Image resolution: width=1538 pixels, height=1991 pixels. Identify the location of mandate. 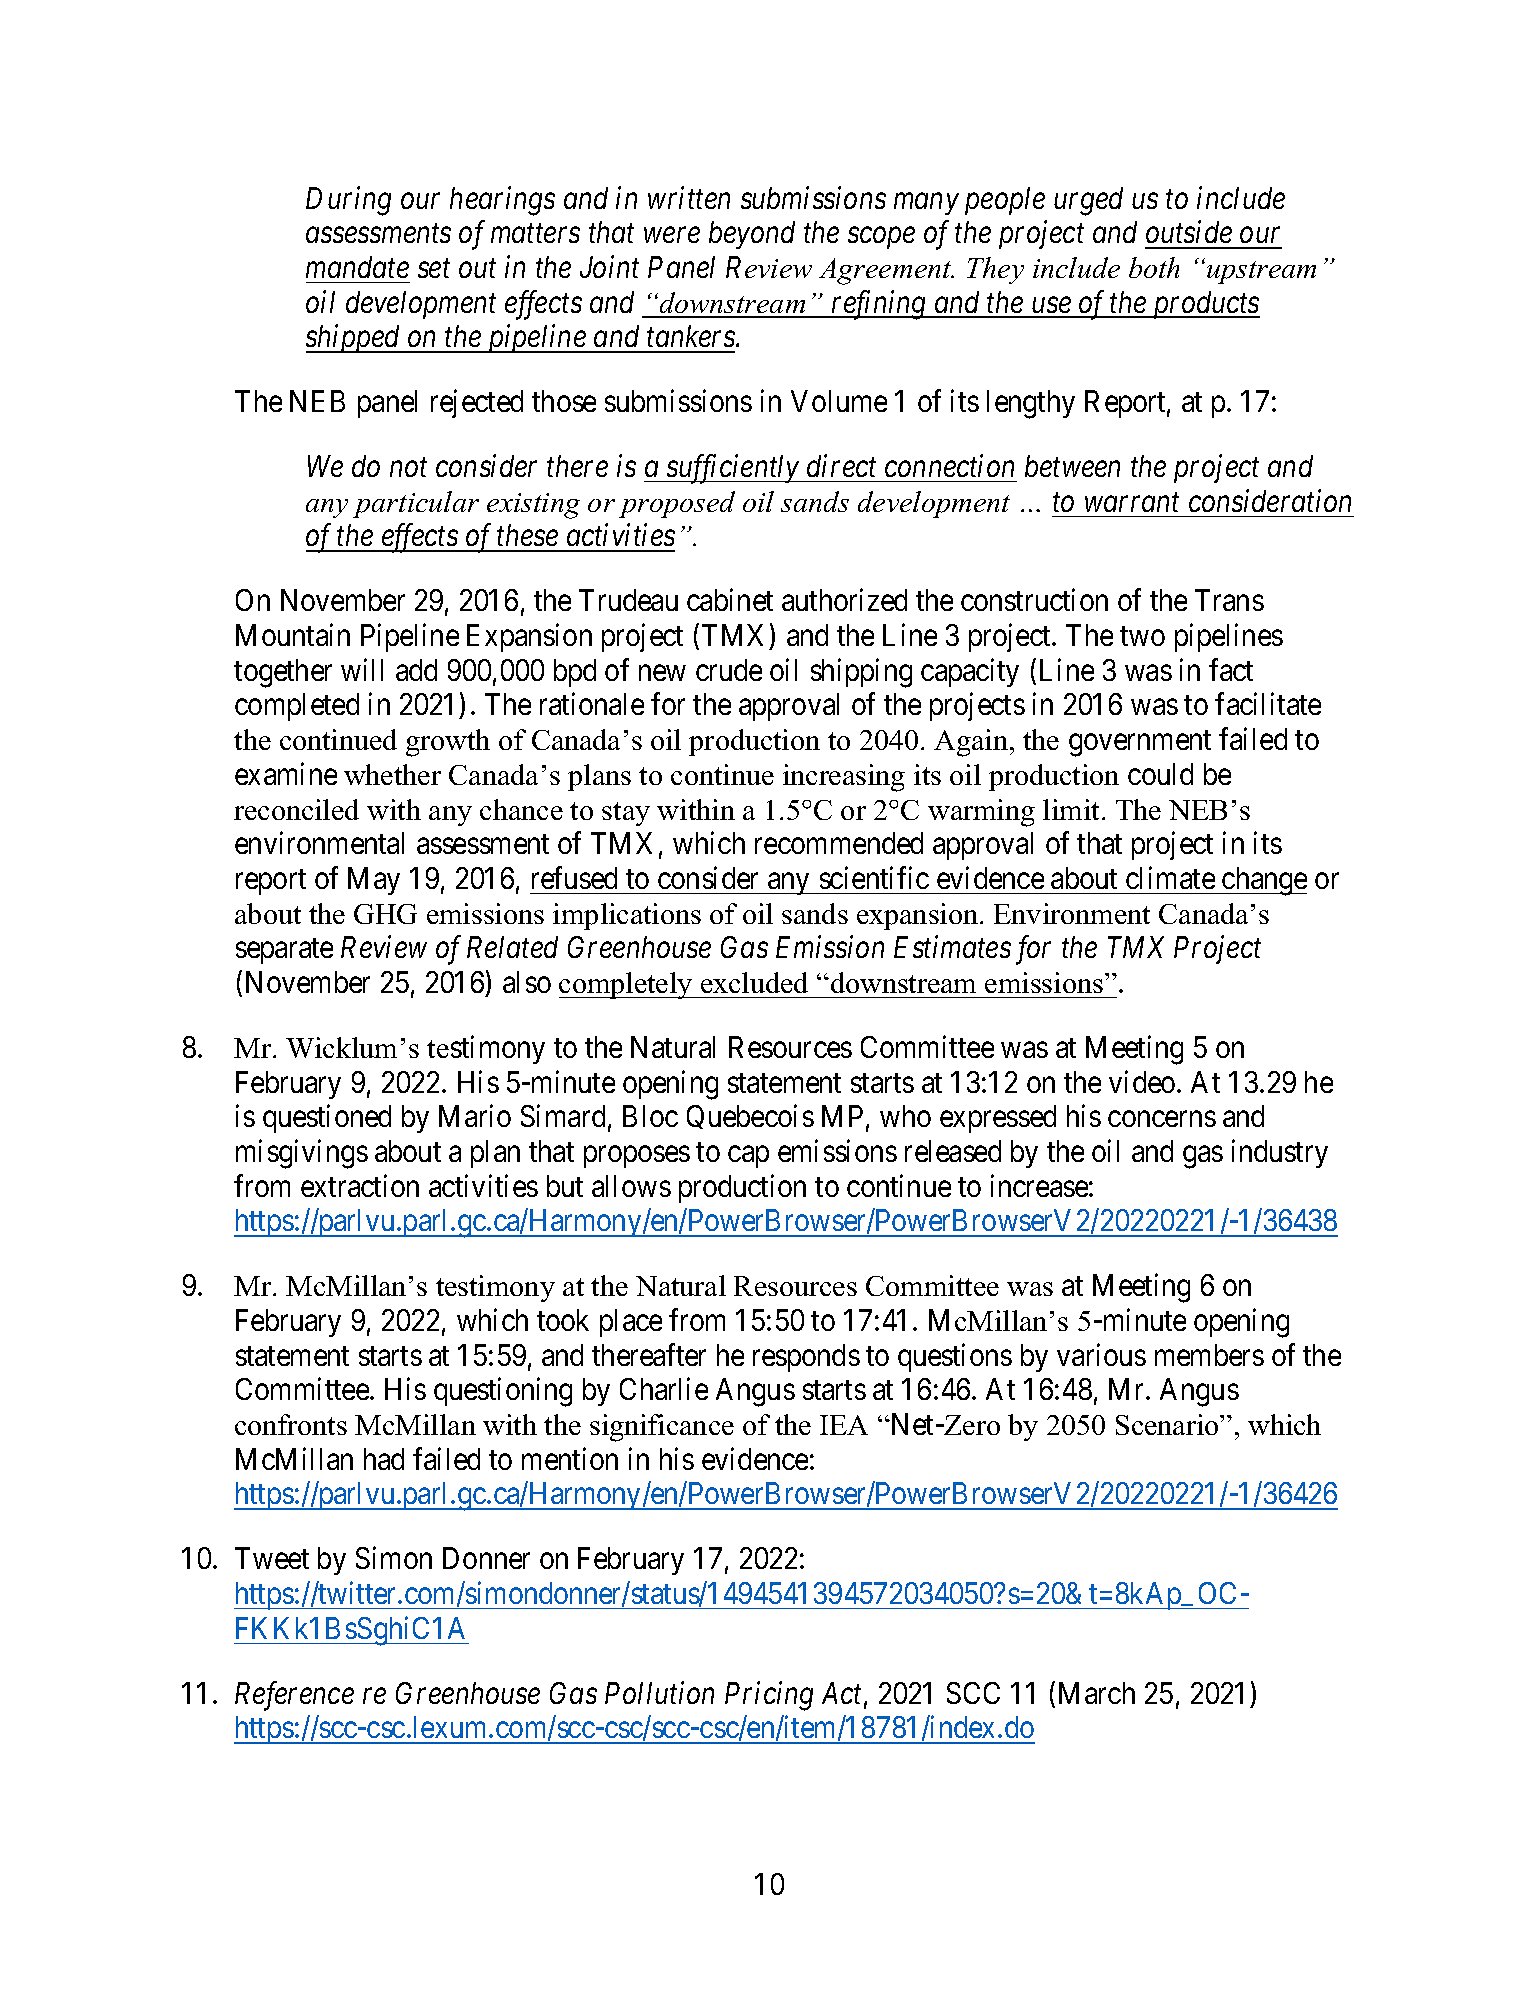
(357, 267).
